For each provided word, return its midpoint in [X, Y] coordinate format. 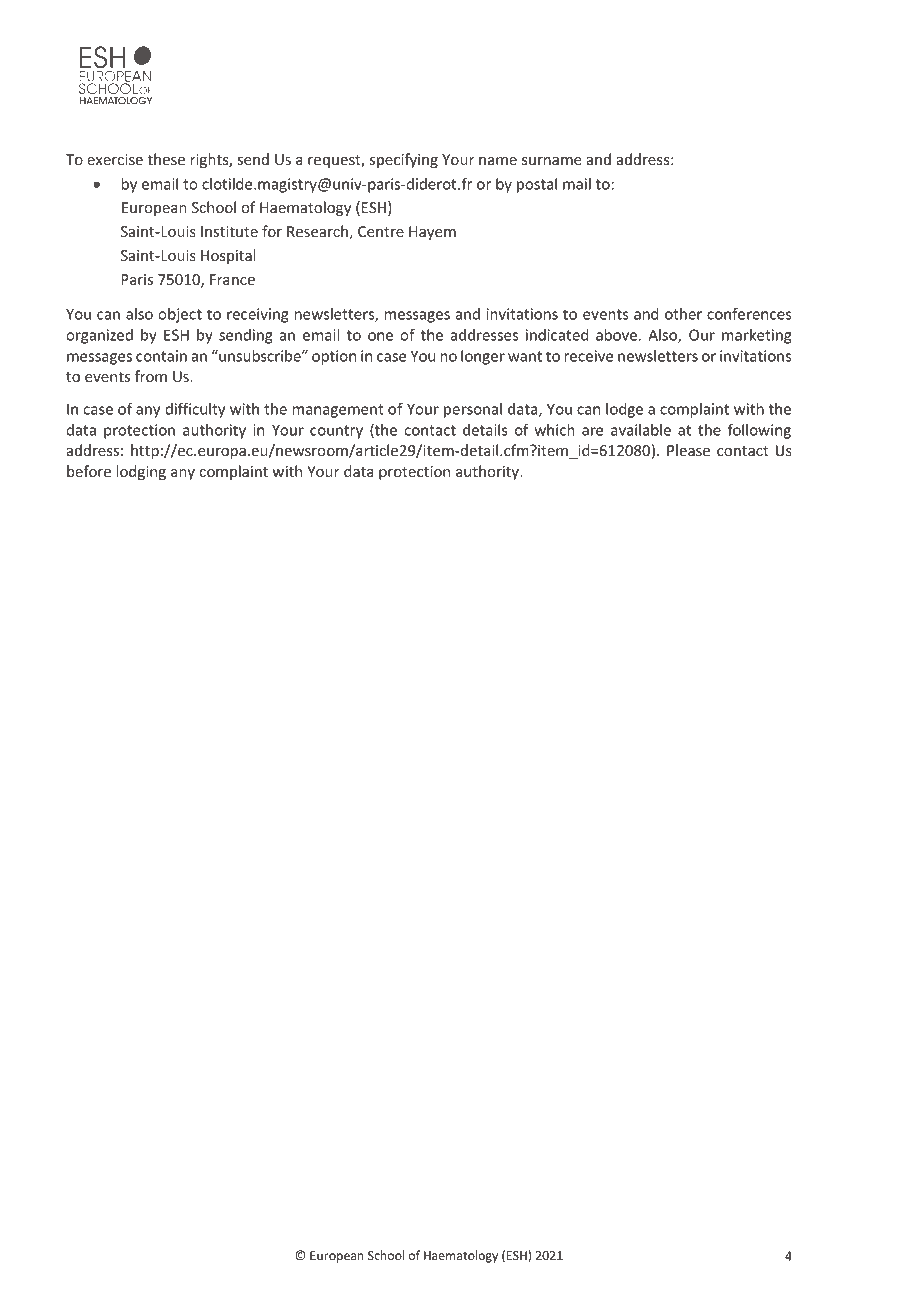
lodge [624, 410]
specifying [404, 160]
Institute [229, 231]
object [180, 315]
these [166, 159]
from [151, 376]
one [380, 336]
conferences [749, 314]
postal [537, 185]
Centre [381, 231]
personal [473, 410]
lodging [141, 472]
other [683, 314]
